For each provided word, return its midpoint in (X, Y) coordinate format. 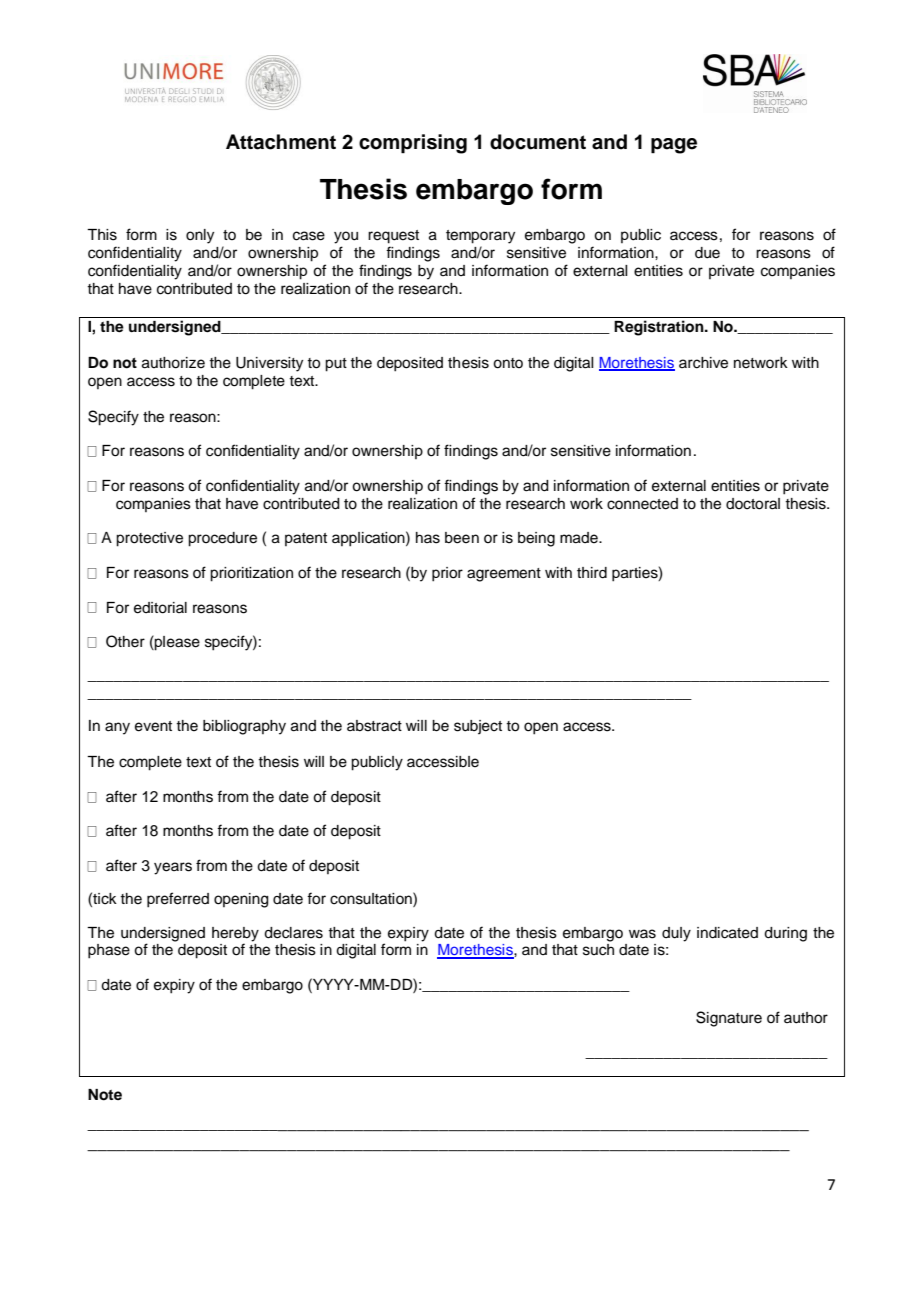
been (462, 538)
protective (149, 539)
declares (293, 933)
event (153, 726)
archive (703, 363)
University (269, 364)
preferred (178, 900)
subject (478, 727)
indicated (727, 933)
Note (105, 1095)
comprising (413, 144)
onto (508, 363)
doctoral (753, 504)
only (200, 236)
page (674, 146)
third (592, 573)
